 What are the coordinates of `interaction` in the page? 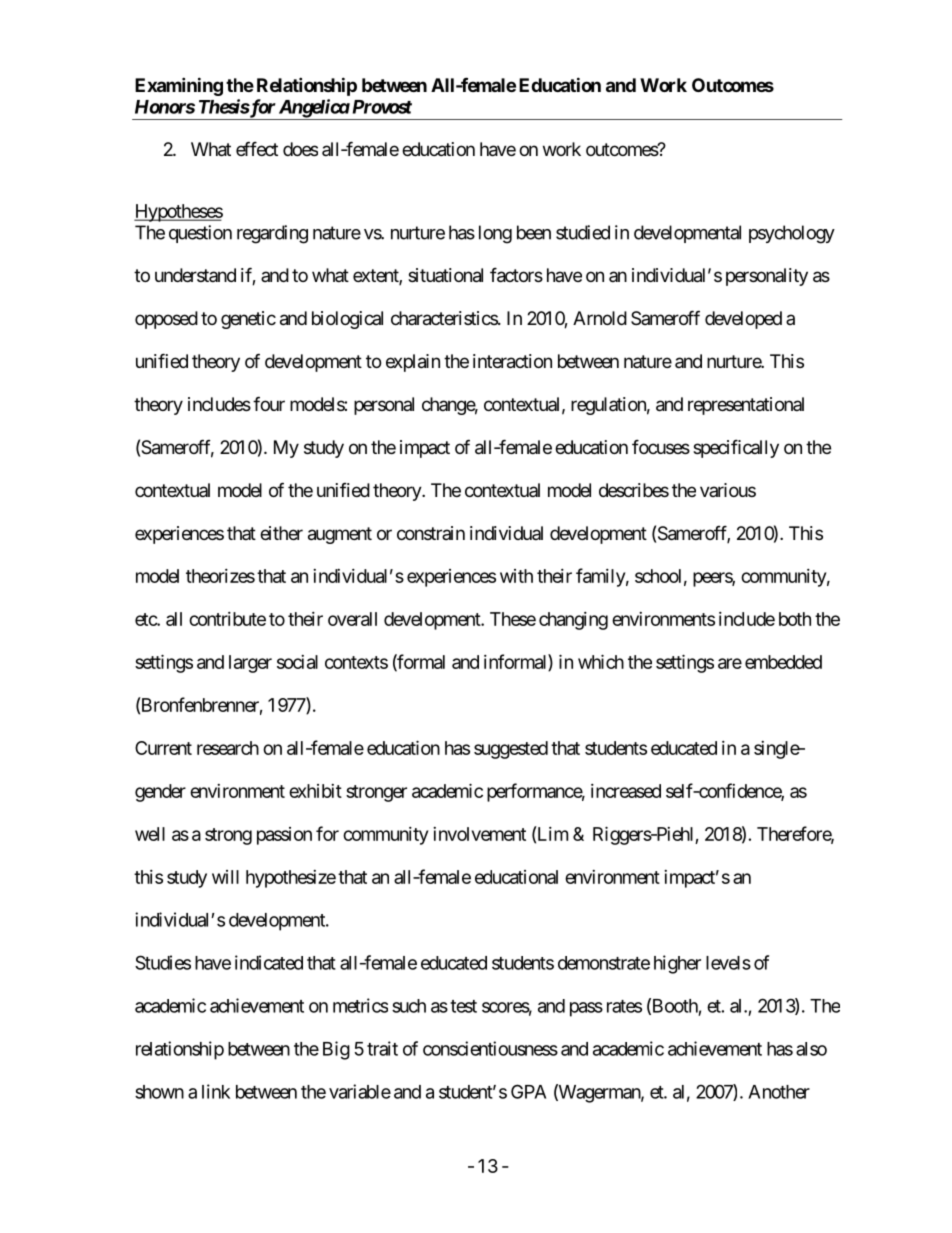 It's located at (512, 361).
